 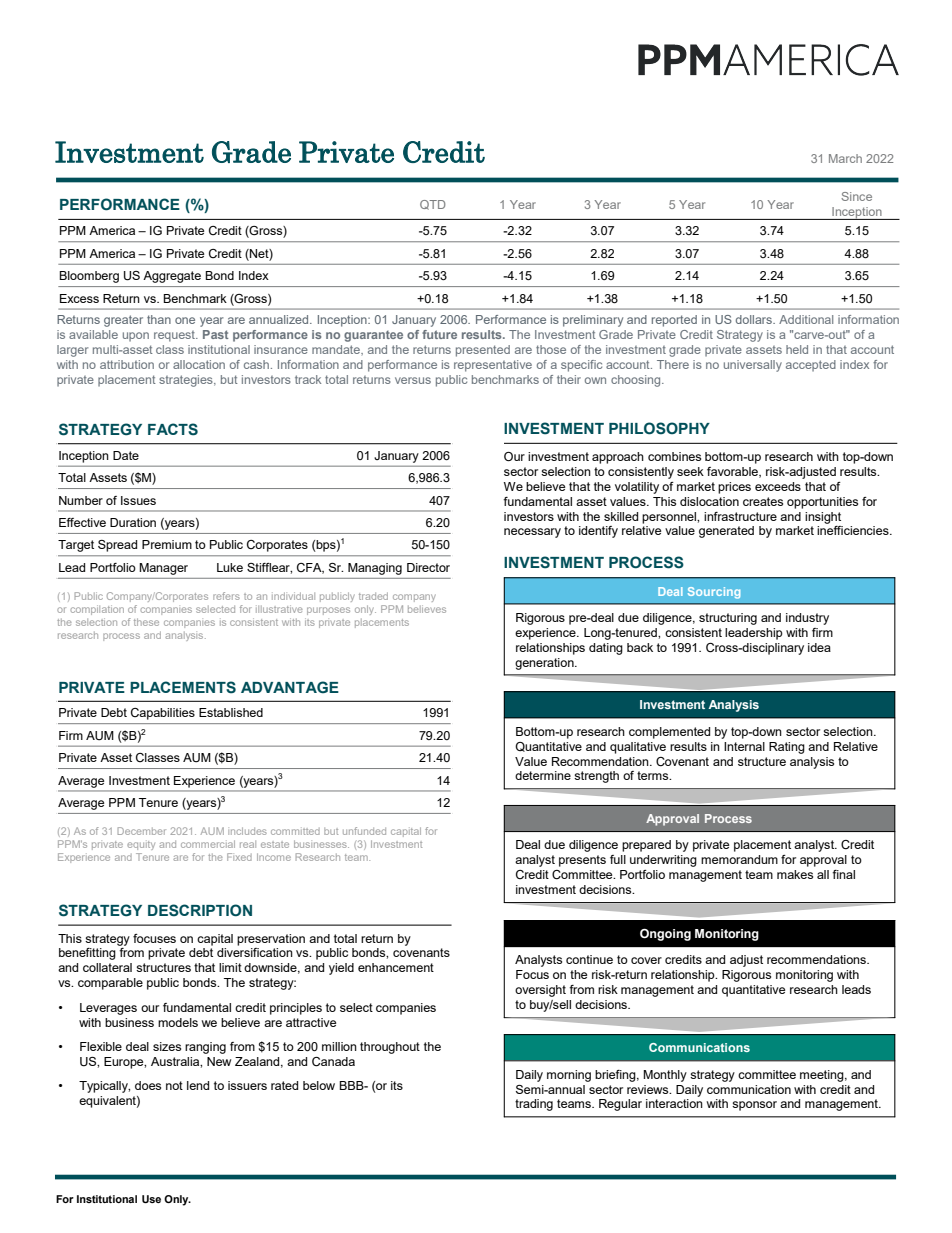 I want to click on Aggregate, so click(x=172, y=277).
